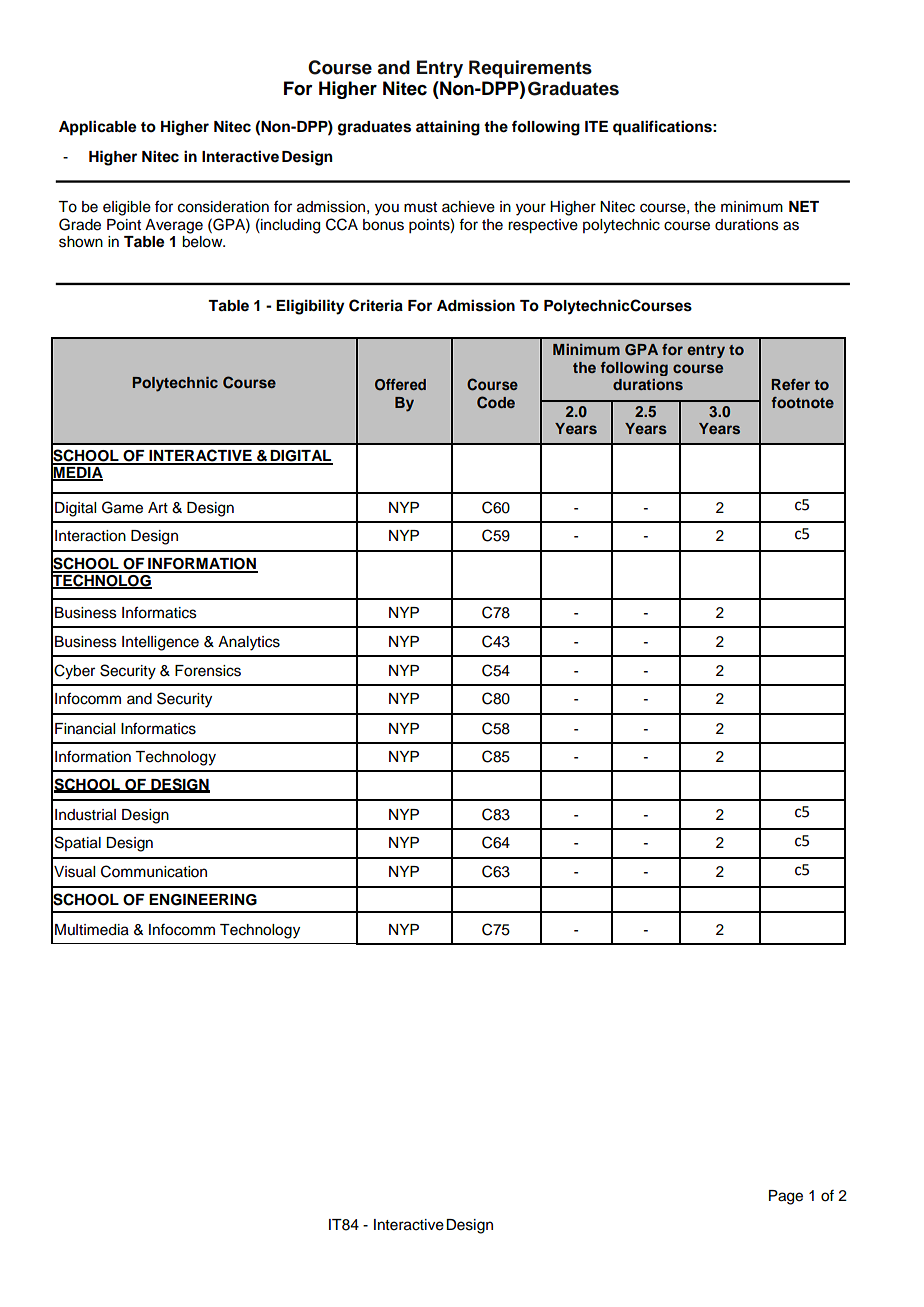  Describe the element at coordinates (786, 1197) in the document. I see `Page` at that location.
